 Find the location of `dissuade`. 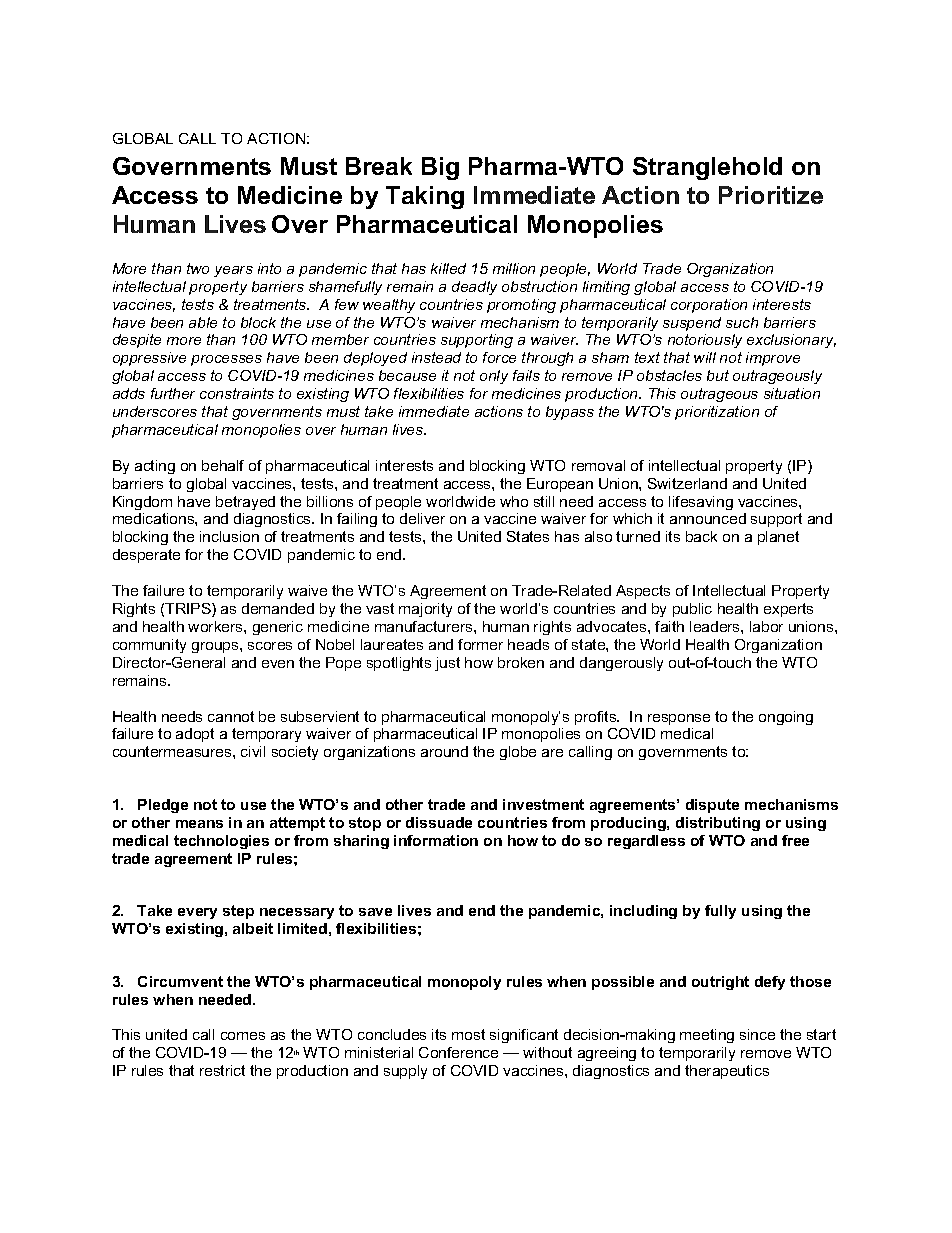

dissuade is located at coordinates (439, 822).
